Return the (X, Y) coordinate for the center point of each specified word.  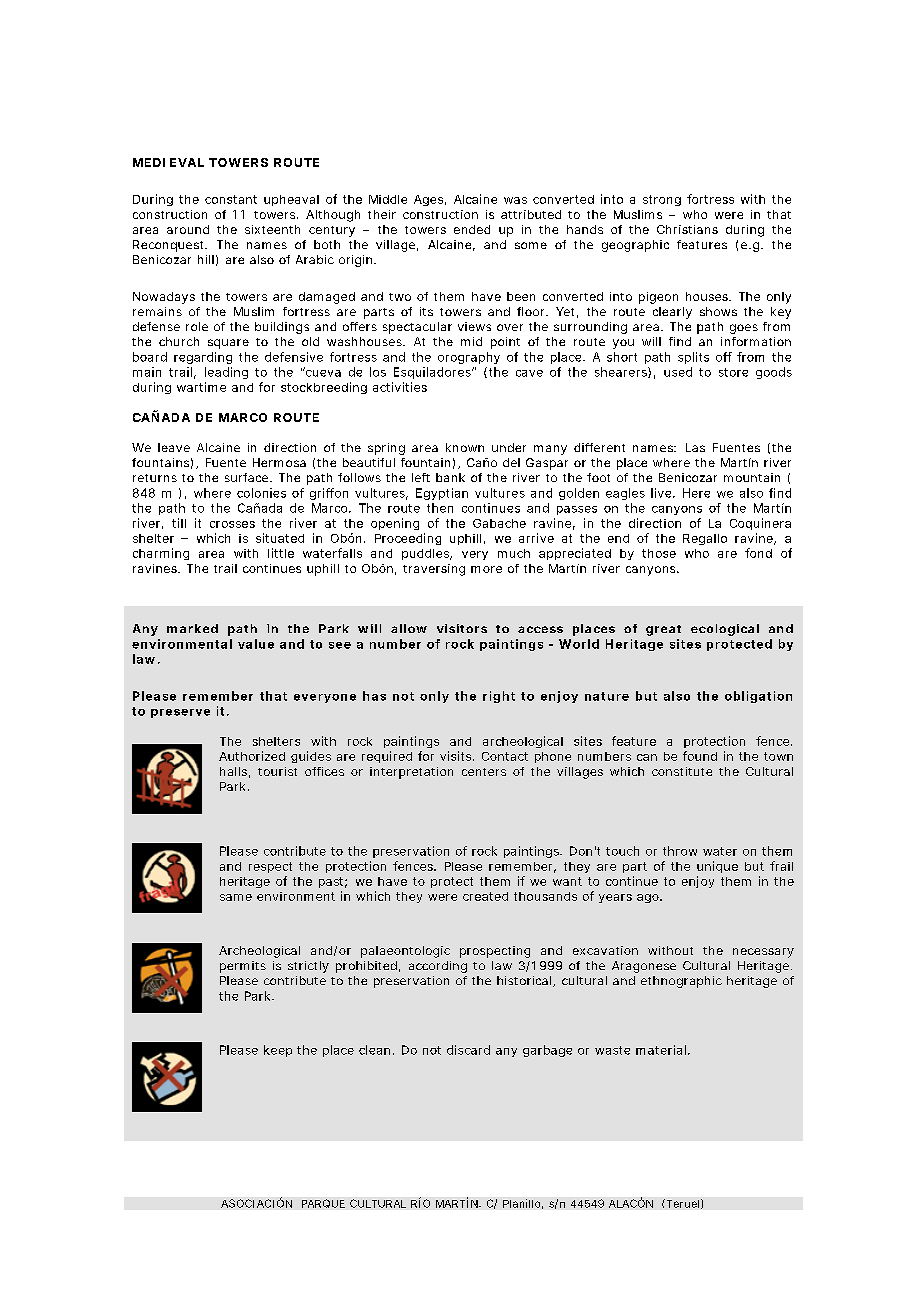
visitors (462, 628)
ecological (725, 630)
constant (231, 199)
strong (662, 200)
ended (472, 229)
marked (192, 628)
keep (278, 1051)
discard (468, 1050)
